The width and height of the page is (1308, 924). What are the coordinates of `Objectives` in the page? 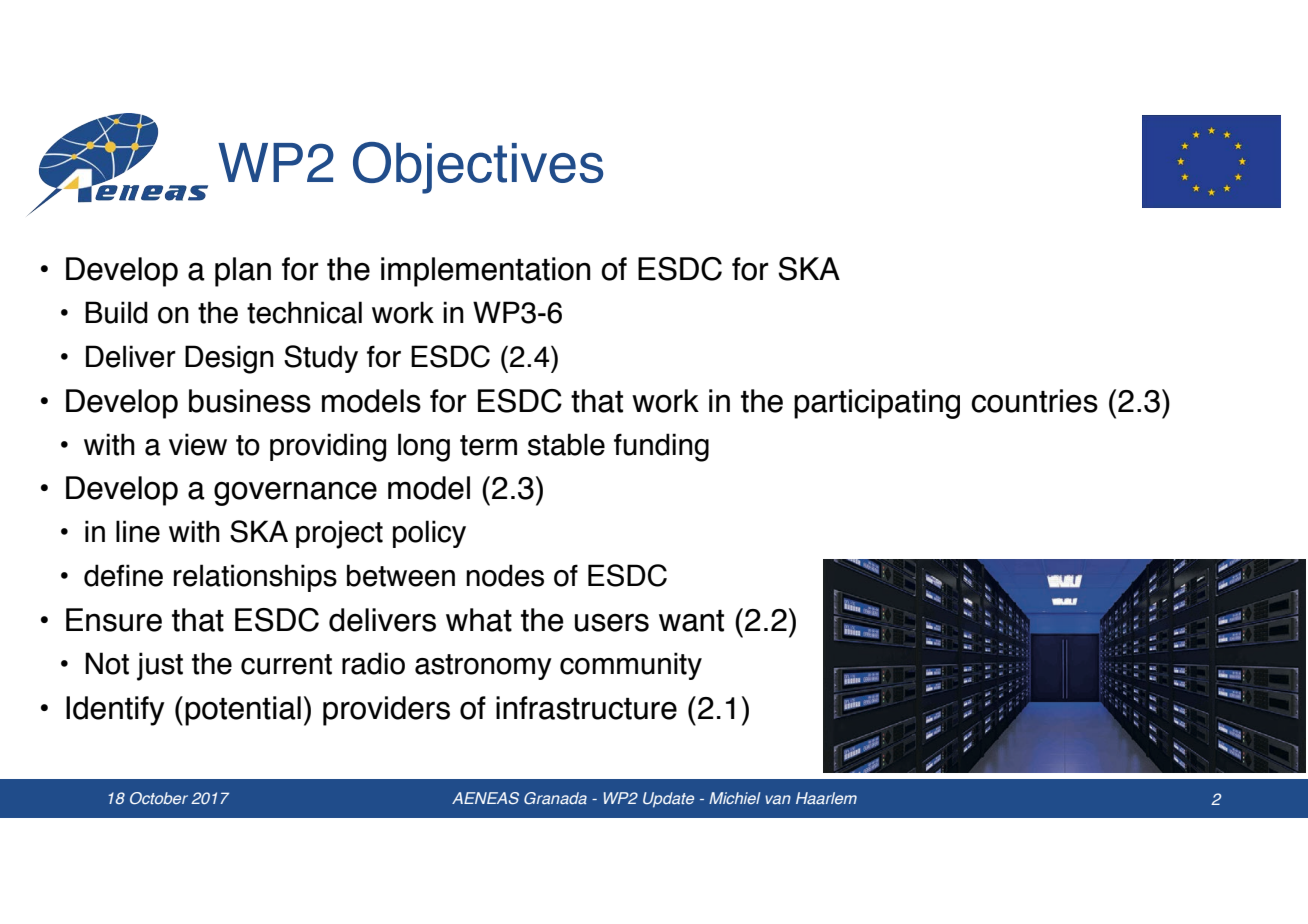 It's located at (478, 168).
